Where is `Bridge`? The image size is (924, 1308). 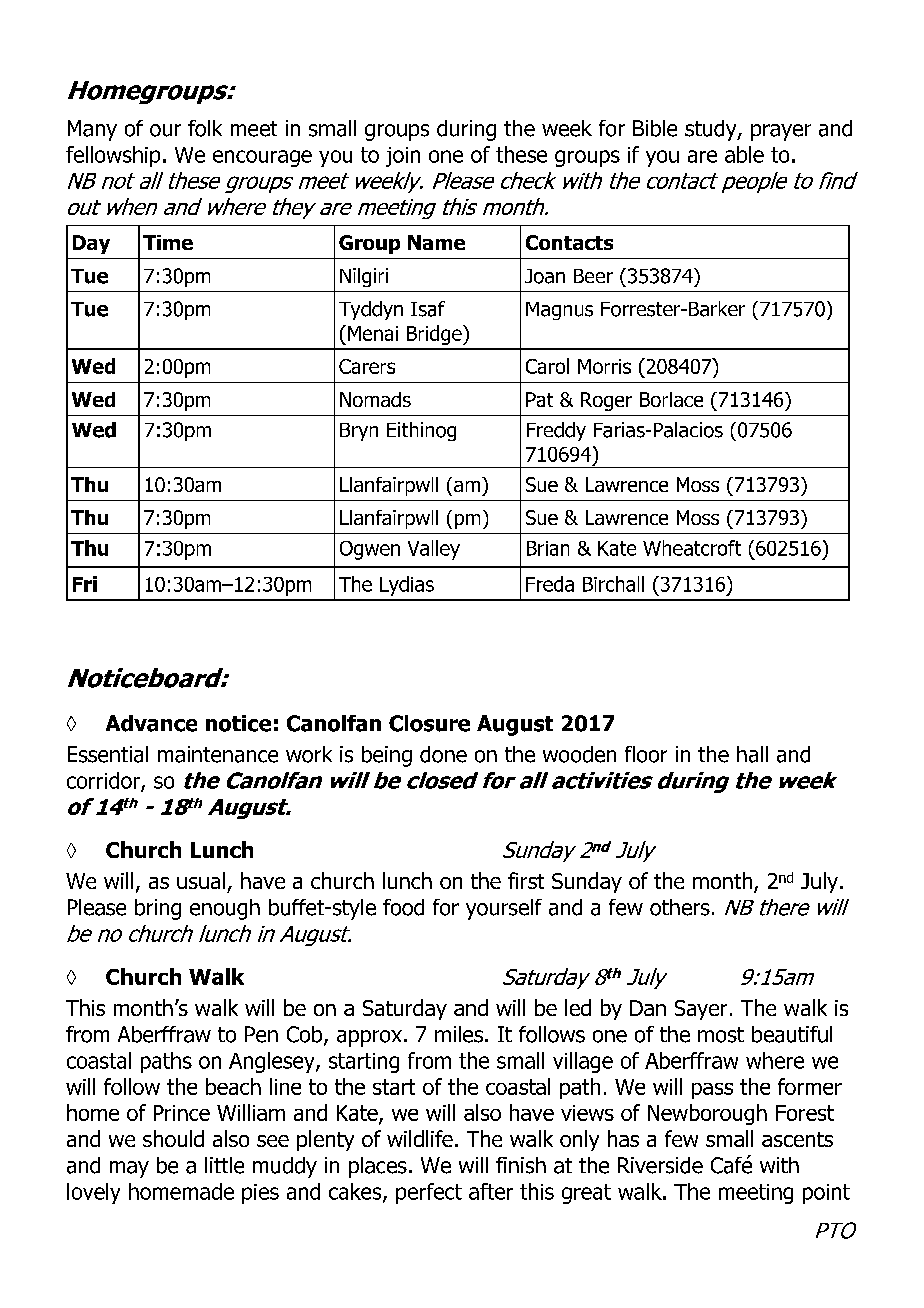 Bridge is located at coordinates (435, 335).
